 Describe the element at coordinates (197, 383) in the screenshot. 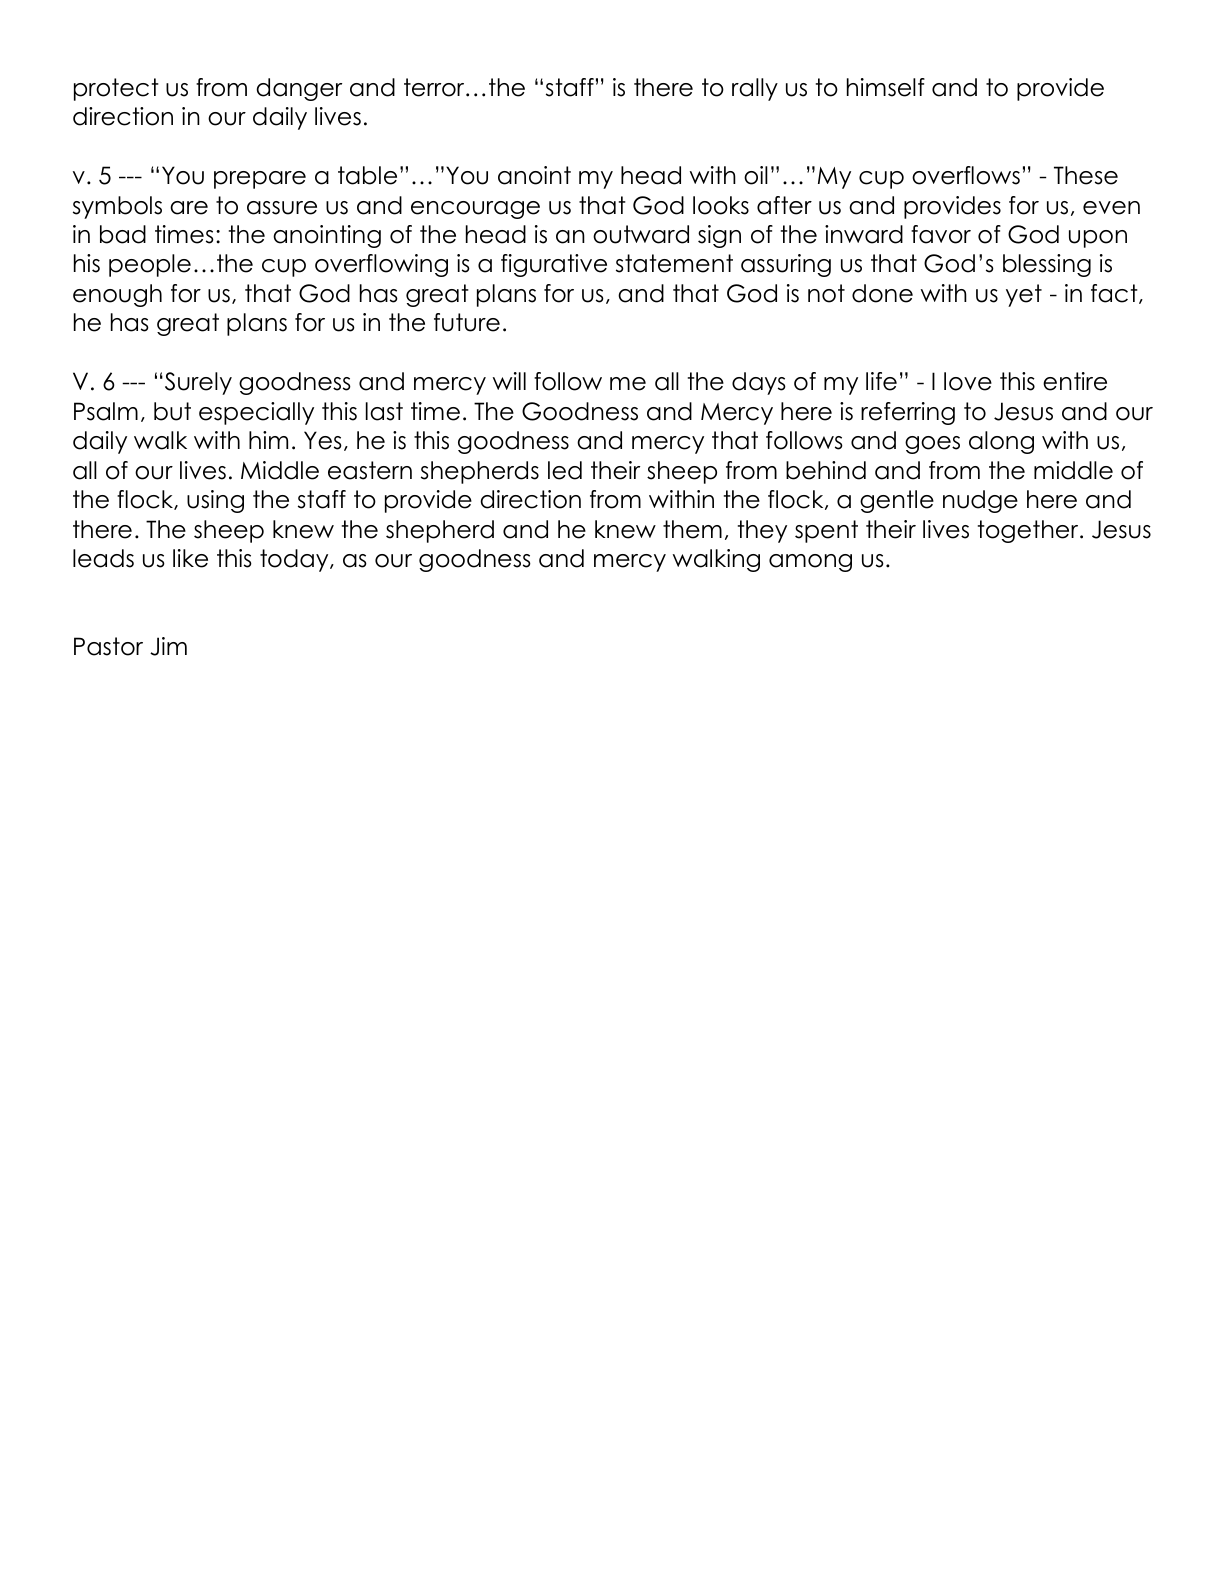

I see `Surely` at that location.
